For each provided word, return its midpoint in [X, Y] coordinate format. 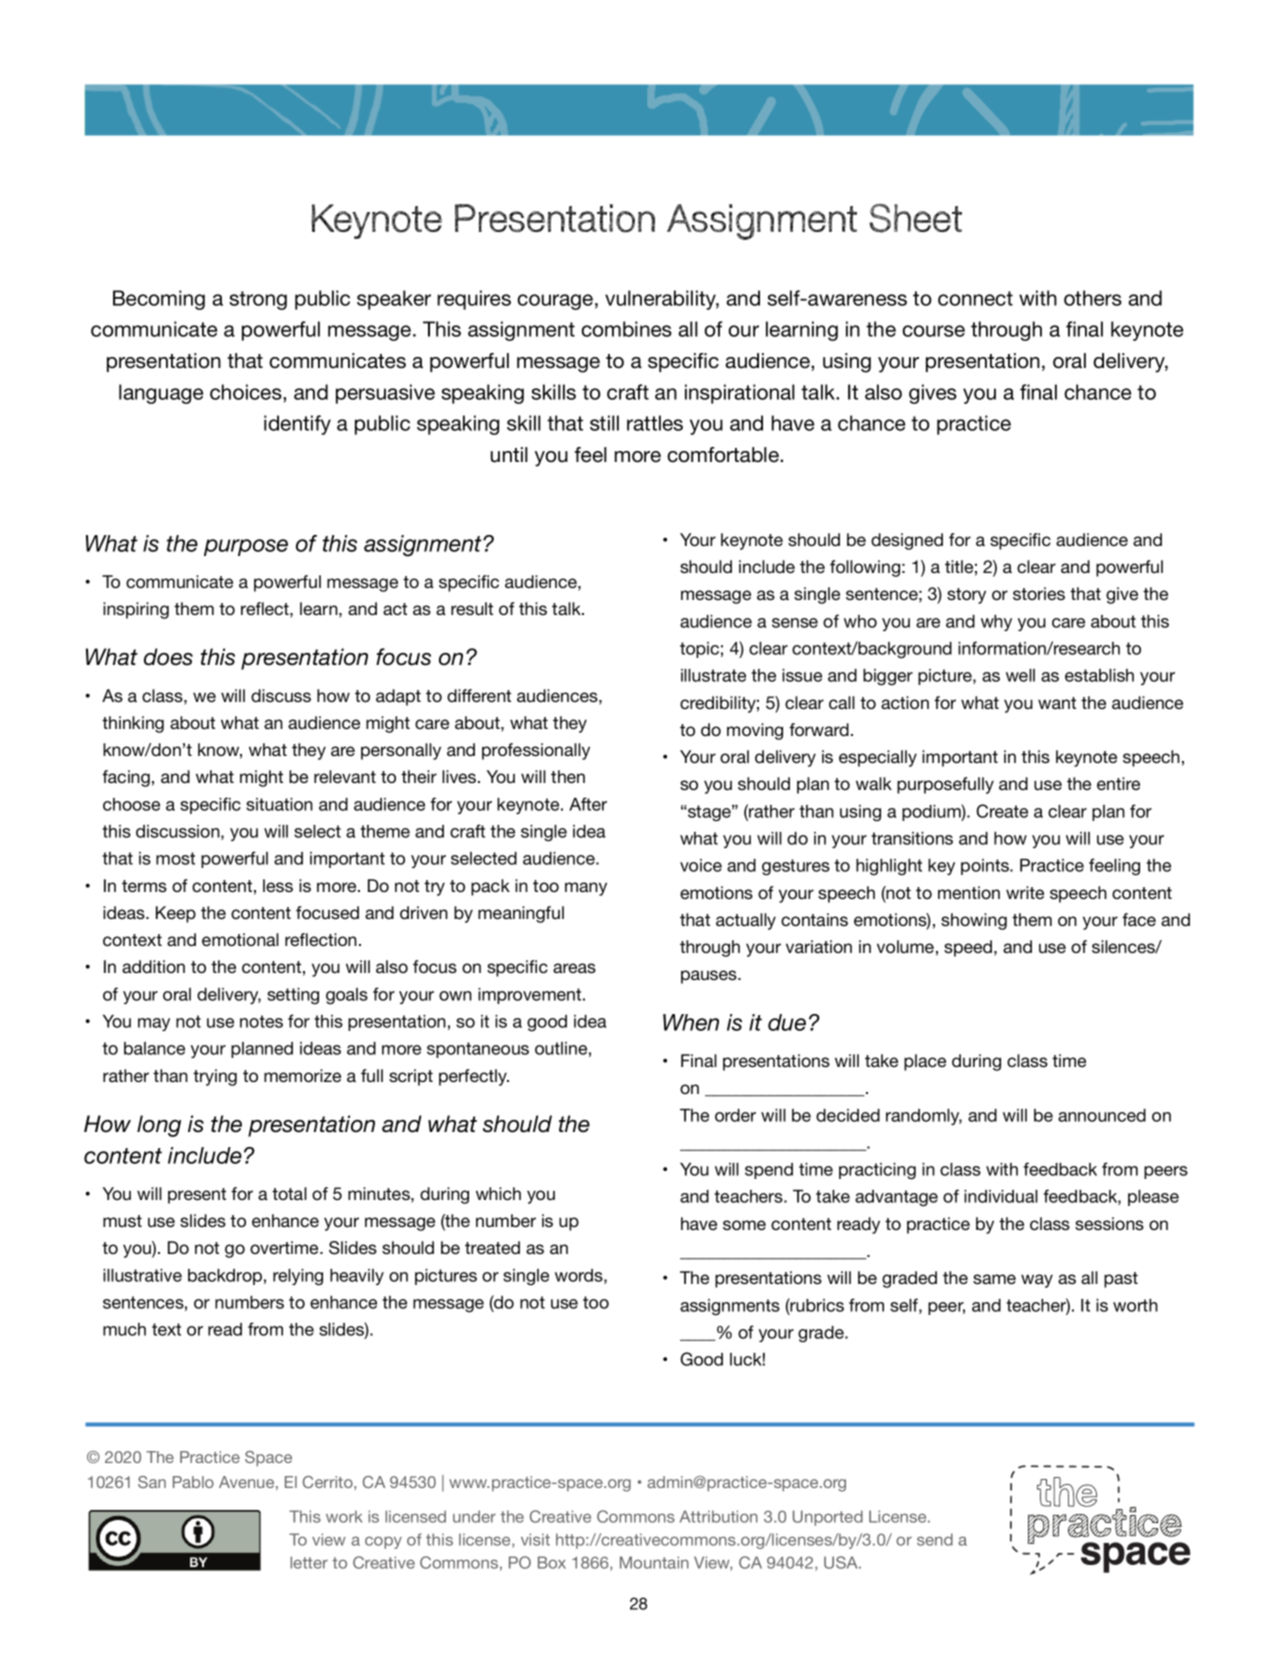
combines [626, 329]
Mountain [654, 1562]
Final [699, 1060]
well [1020, 675]
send [935, 1539]
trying [215, 1077]
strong [258, 300]
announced [1102, 1115]
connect [975, 298]
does [168, 657]
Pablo [193, 1482]
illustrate [713, 675]
